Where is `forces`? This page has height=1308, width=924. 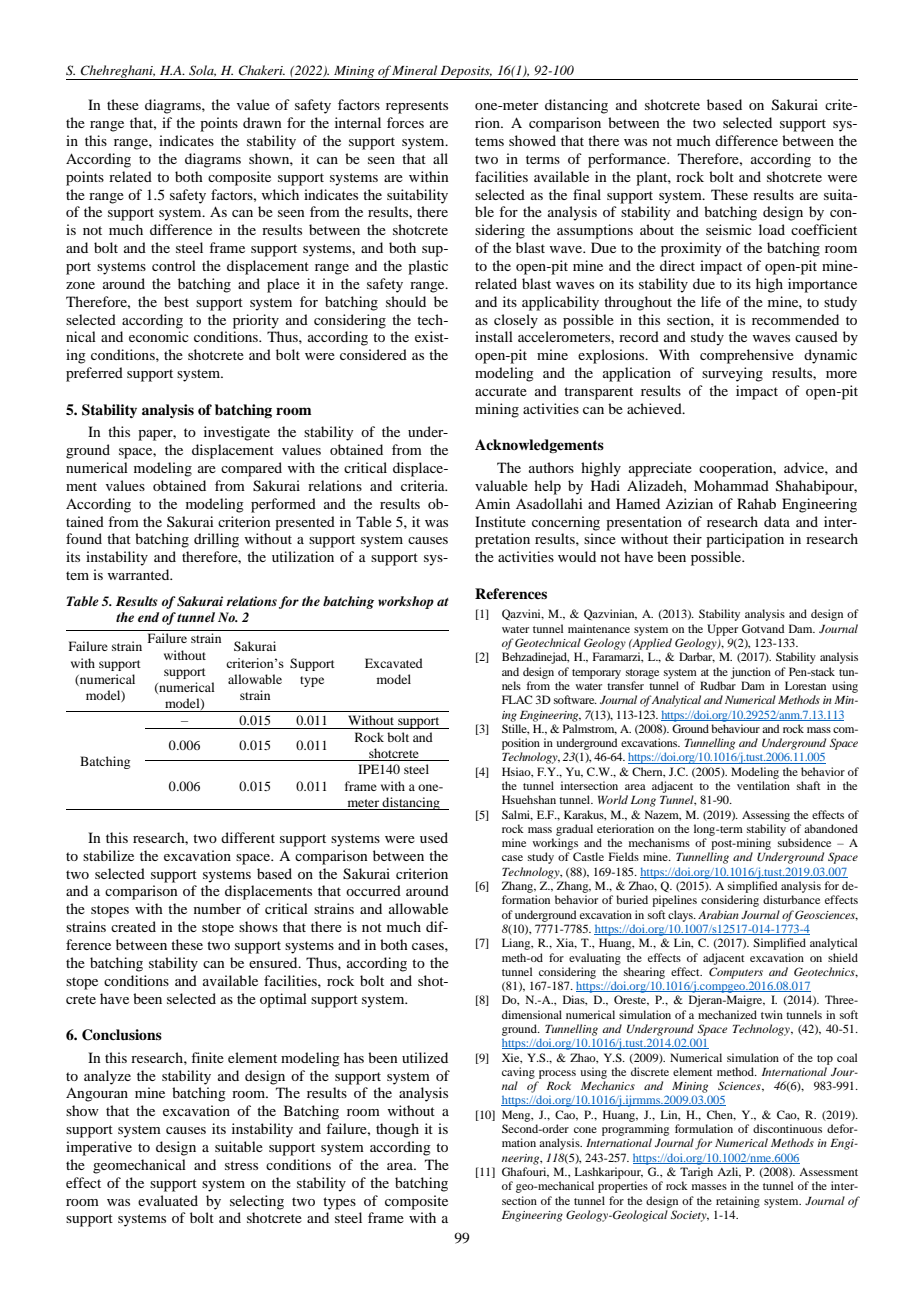 forces is located at coordinates (405, 122).
